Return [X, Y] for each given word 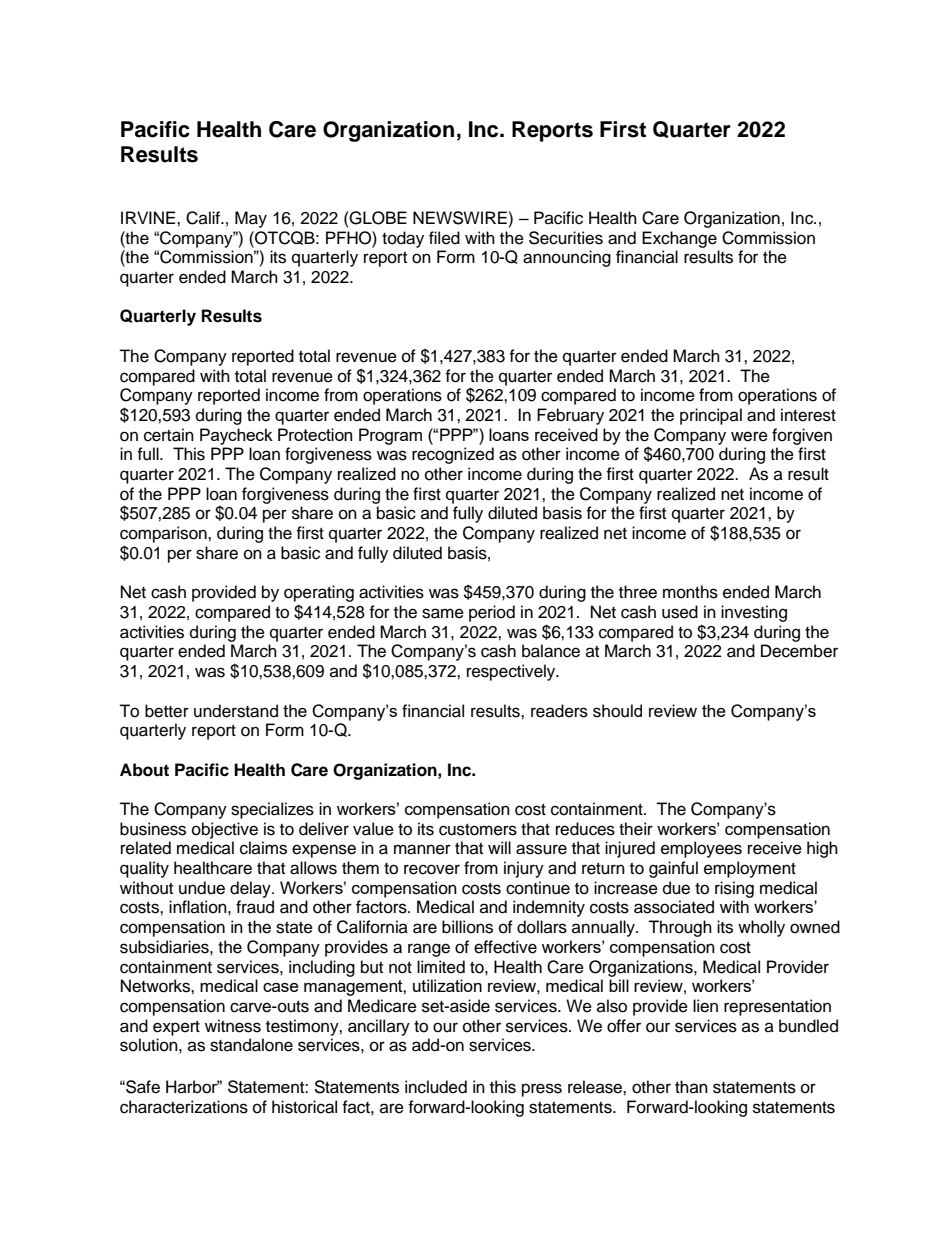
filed [444, 238]
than [691, 1086]
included [436, 1087]
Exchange [679, 239]
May [251, 219]
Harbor [193, 1087]
